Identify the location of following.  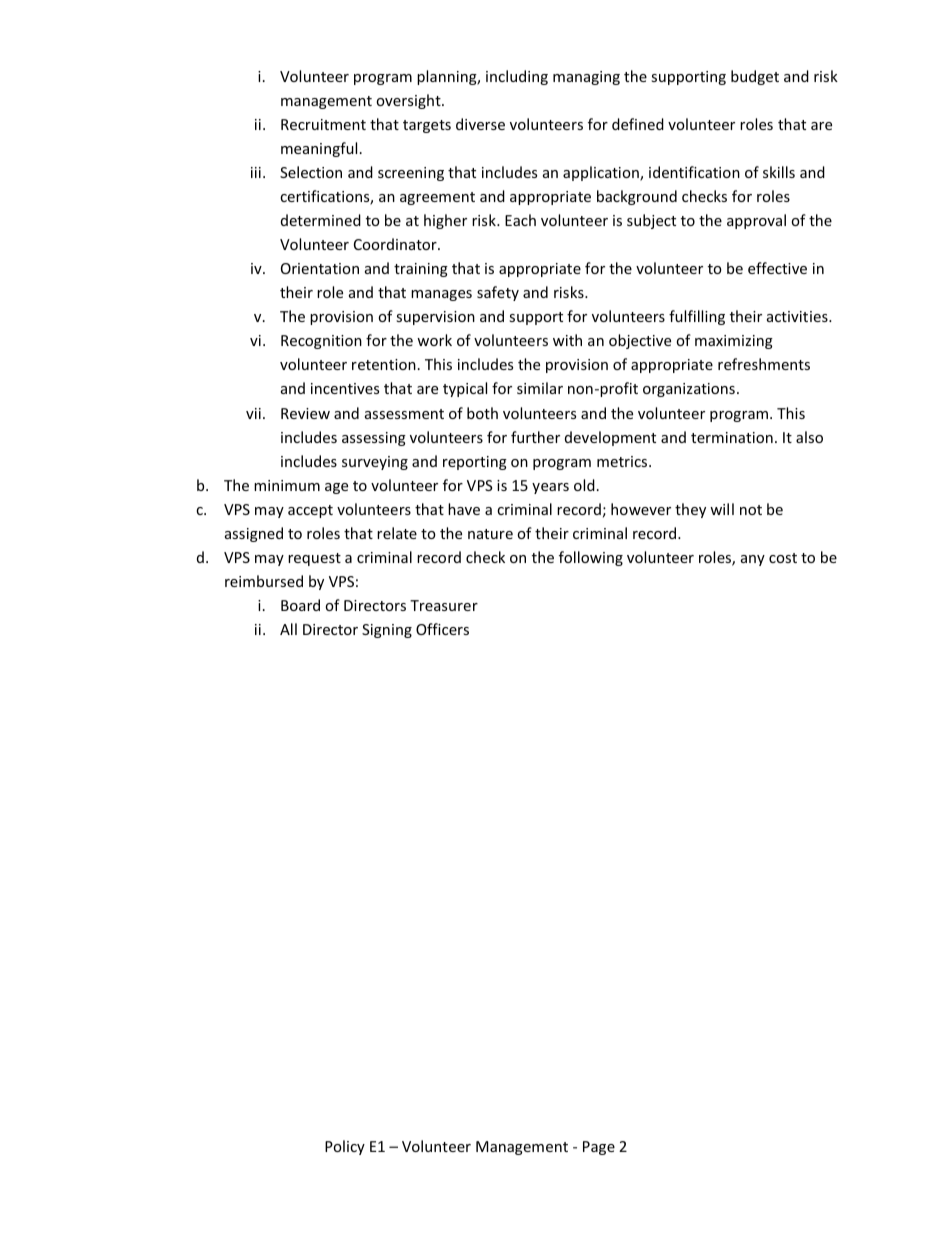
(591, 558).
